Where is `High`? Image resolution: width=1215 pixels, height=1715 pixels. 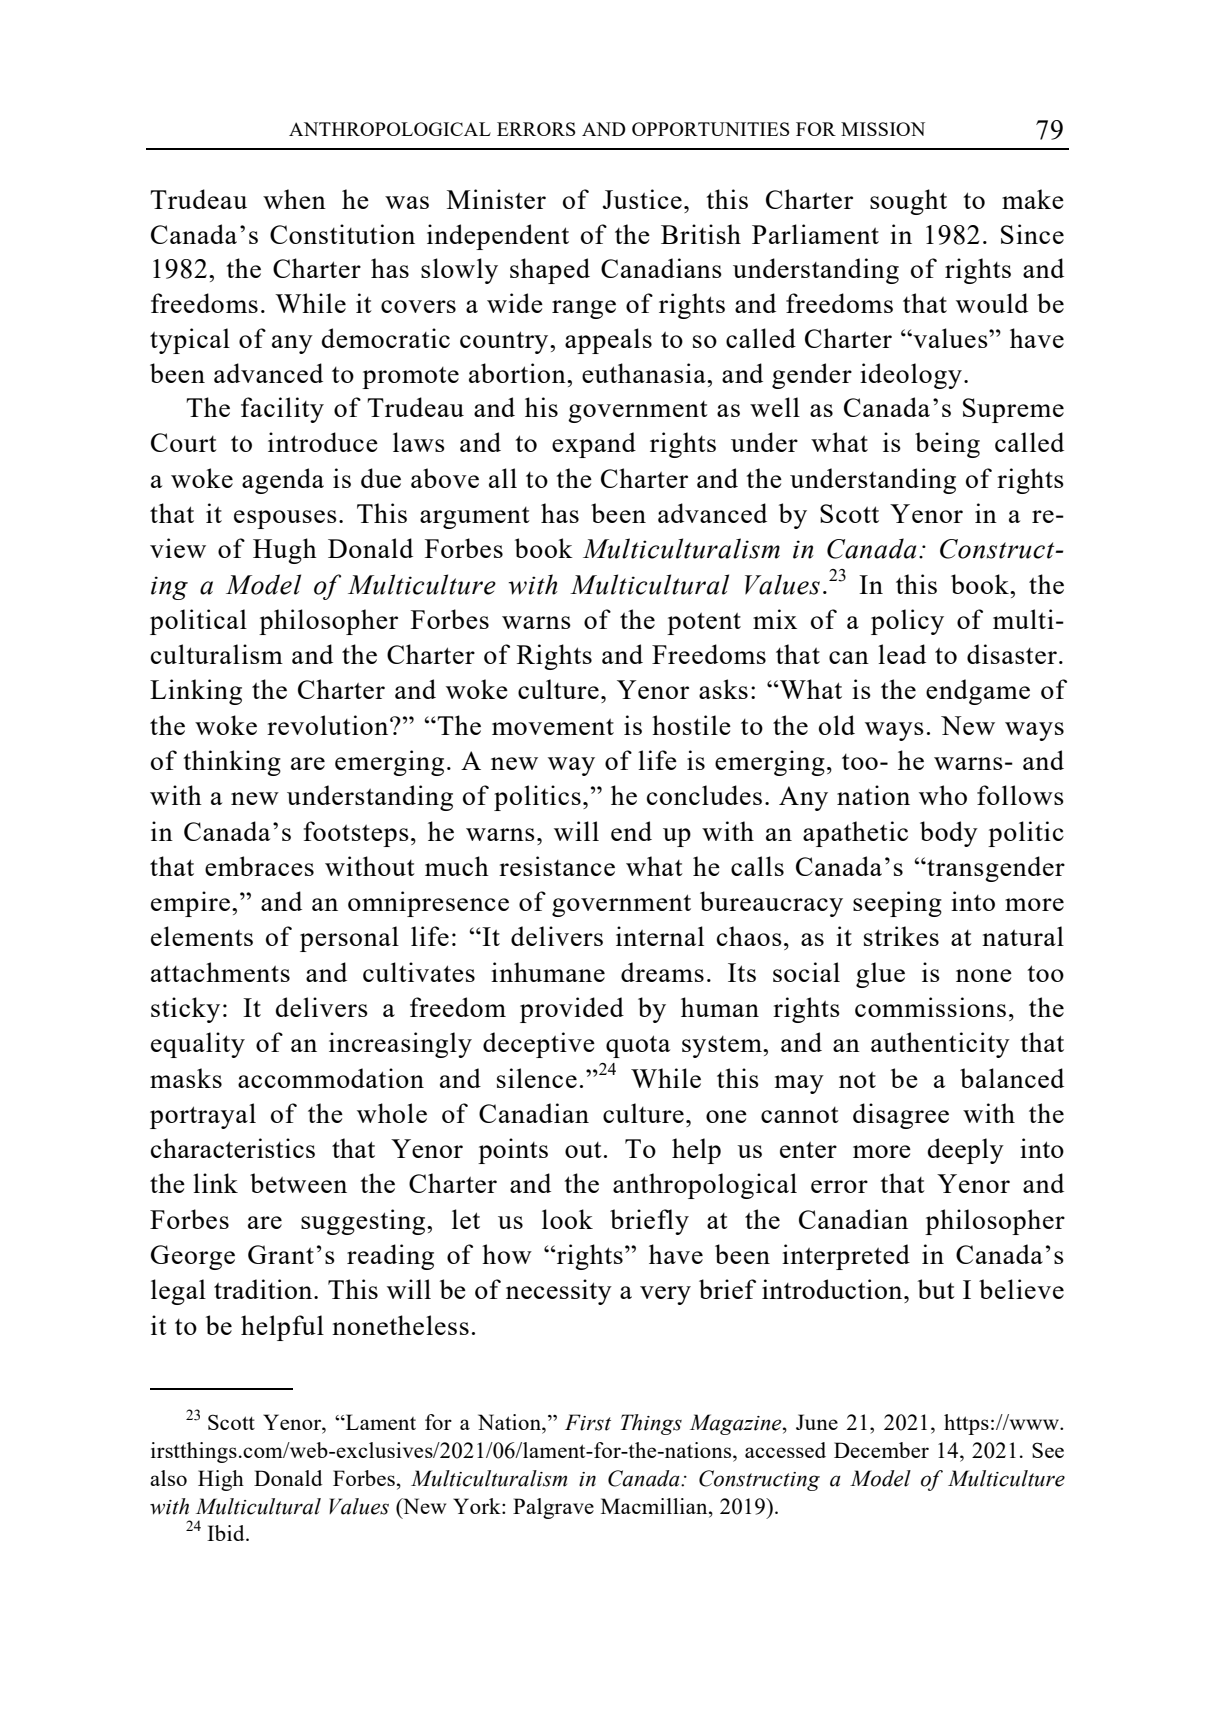
High is located at coordinates (221, 1480).
